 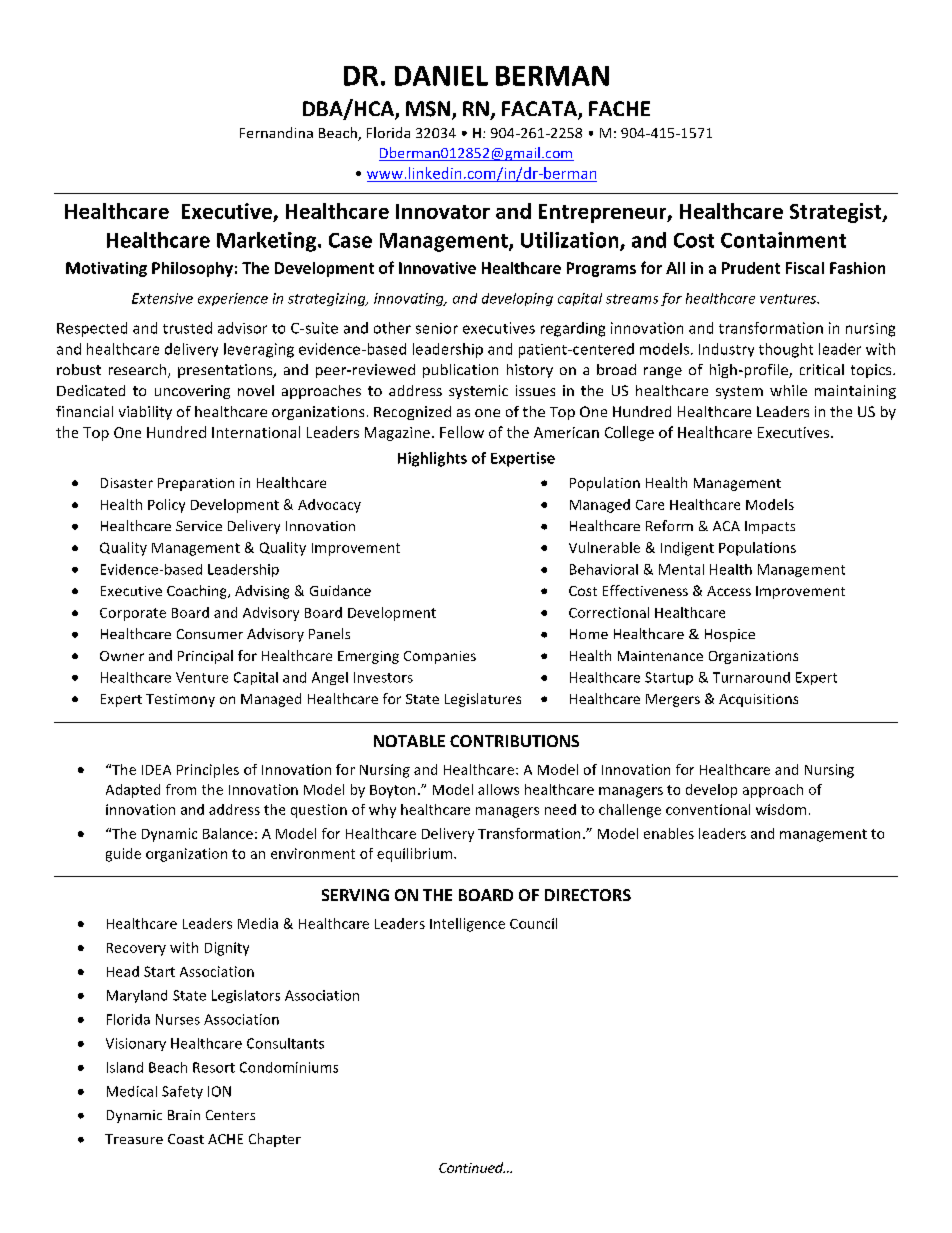 I want to click on Companies, so click(x=440, y=657).
